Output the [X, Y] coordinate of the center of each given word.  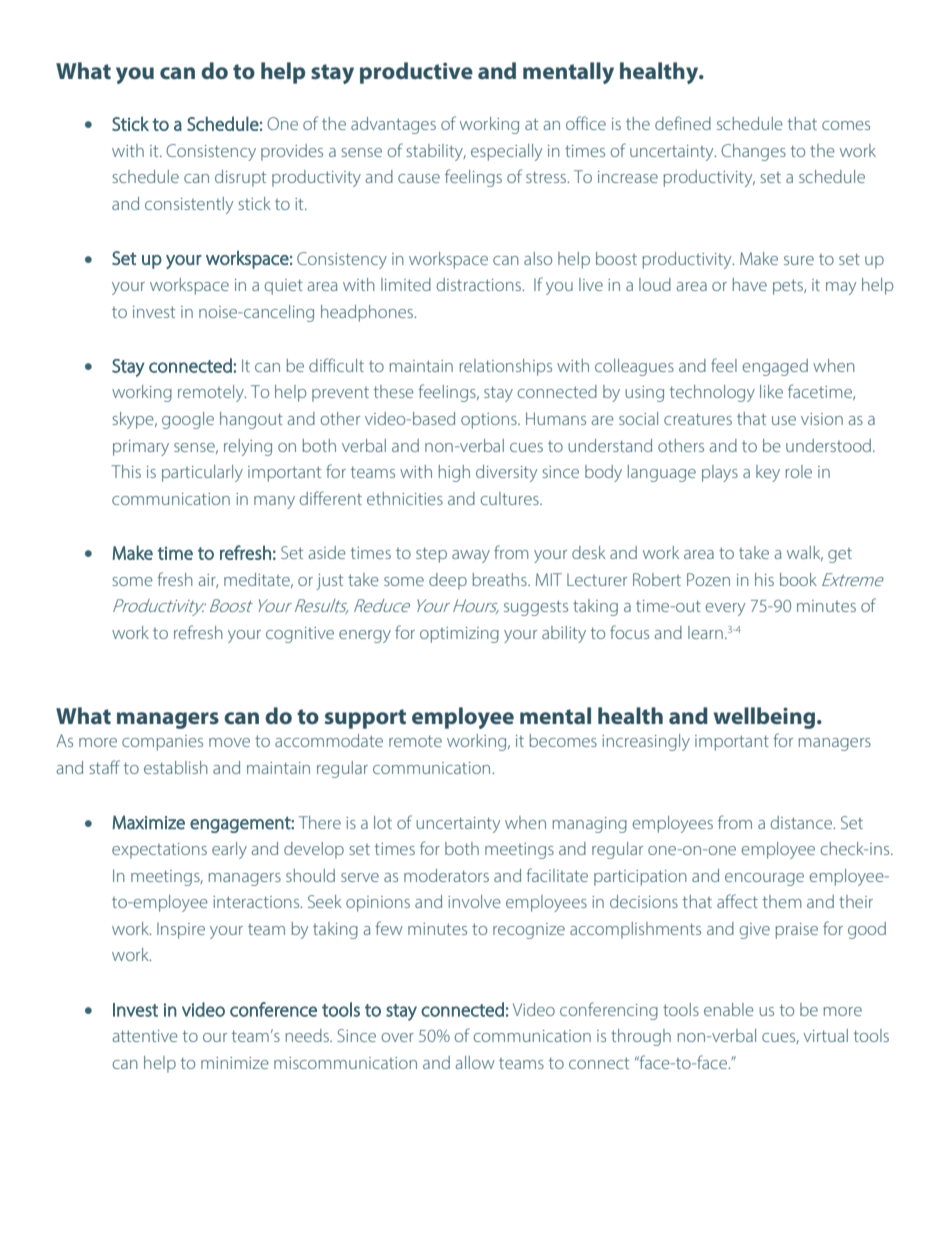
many [274, 502]
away [471, 556]
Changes [753, 152]
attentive [145, 1036]
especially [506, 152]
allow [475, 1062]
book [798, 579]
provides [292, 152]
